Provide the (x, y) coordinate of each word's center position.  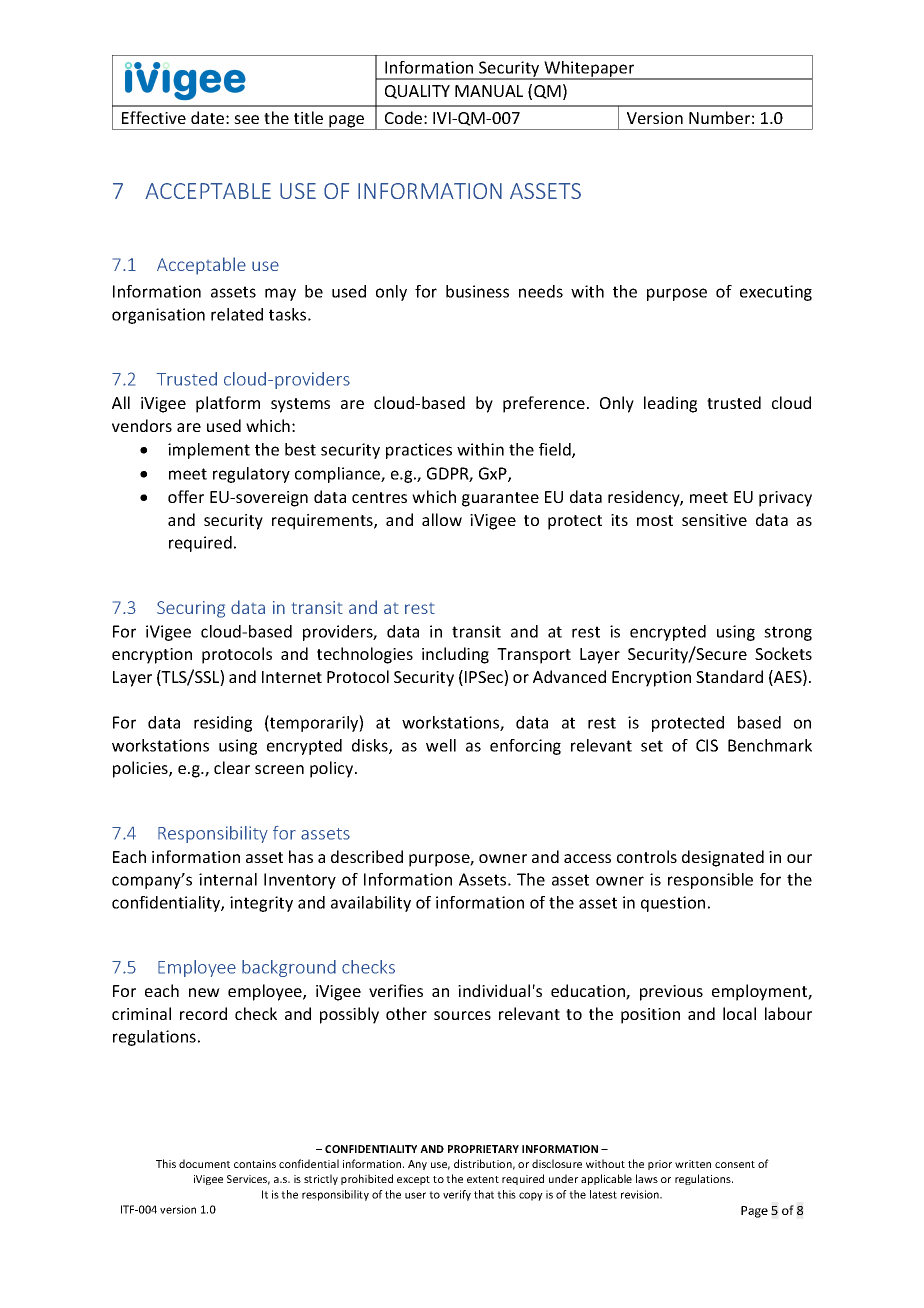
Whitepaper (589, 70)
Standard (729, 676)
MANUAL (489, 91)
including (455, 655)
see (246, 119)
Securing (191, 609)
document (204, 1163)
